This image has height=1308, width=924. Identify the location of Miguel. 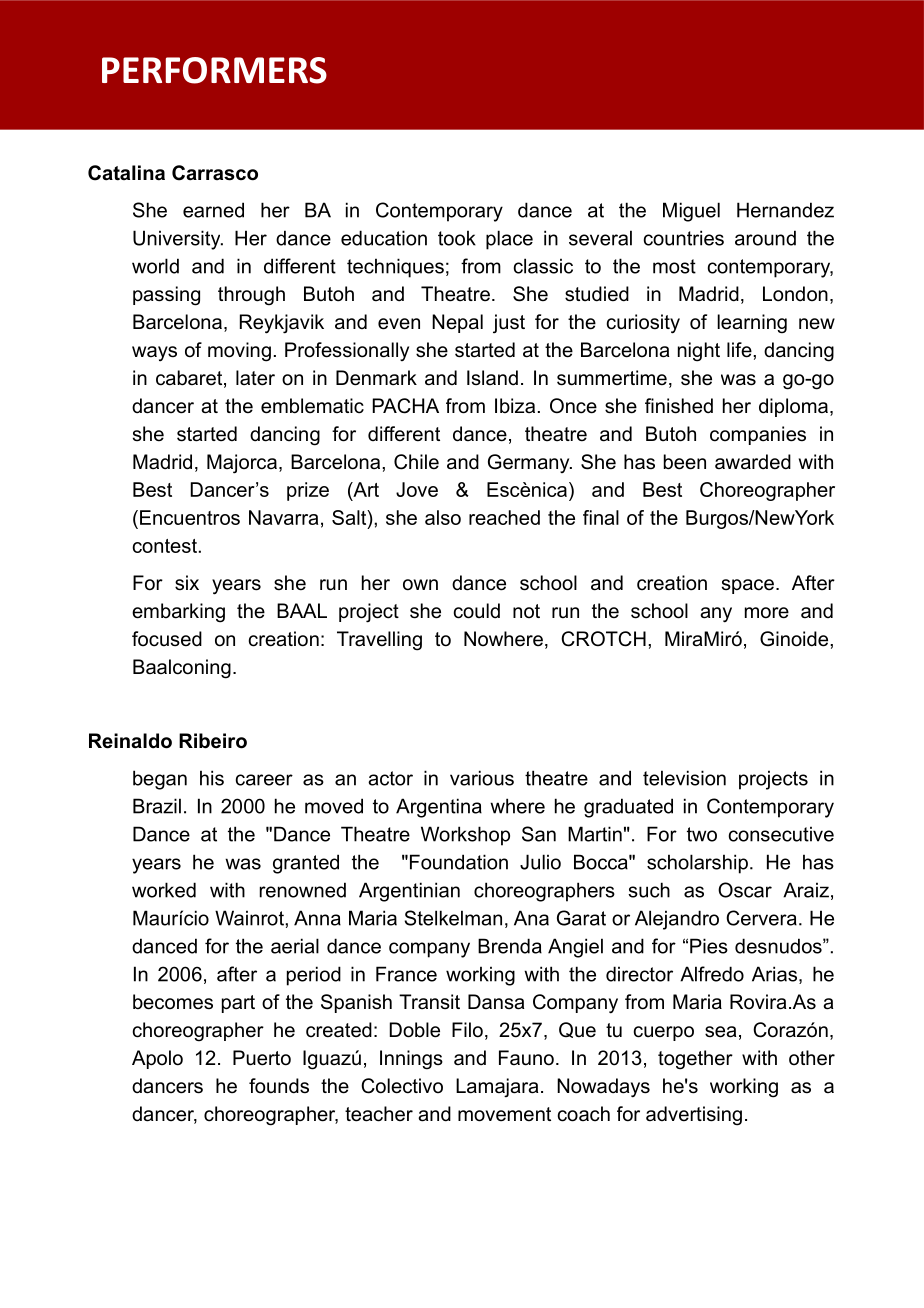
(691, 212).
